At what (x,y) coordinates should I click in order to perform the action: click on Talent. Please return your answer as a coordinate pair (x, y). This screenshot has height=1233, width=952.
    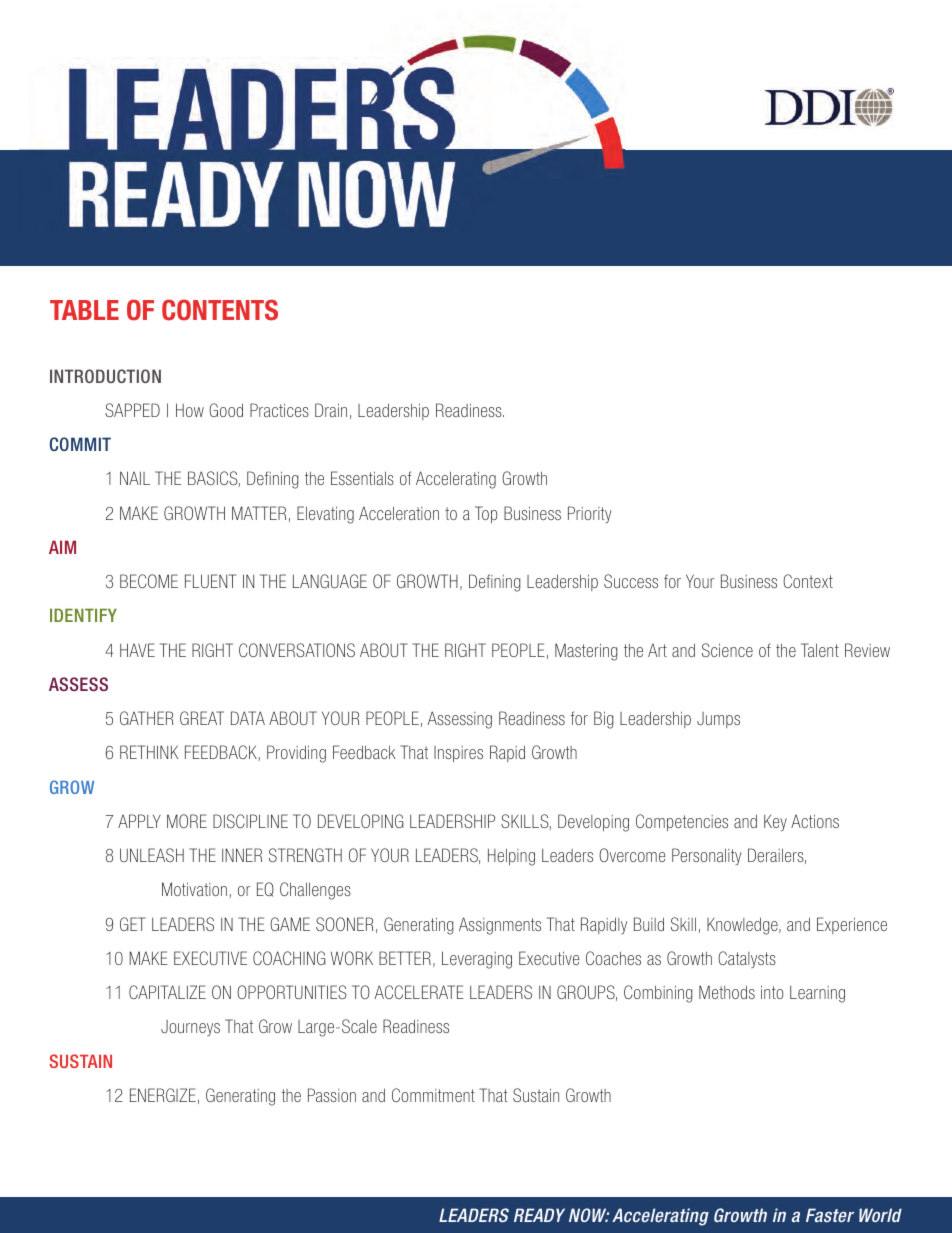
    Looking at the image, I should click on (820, 650).
